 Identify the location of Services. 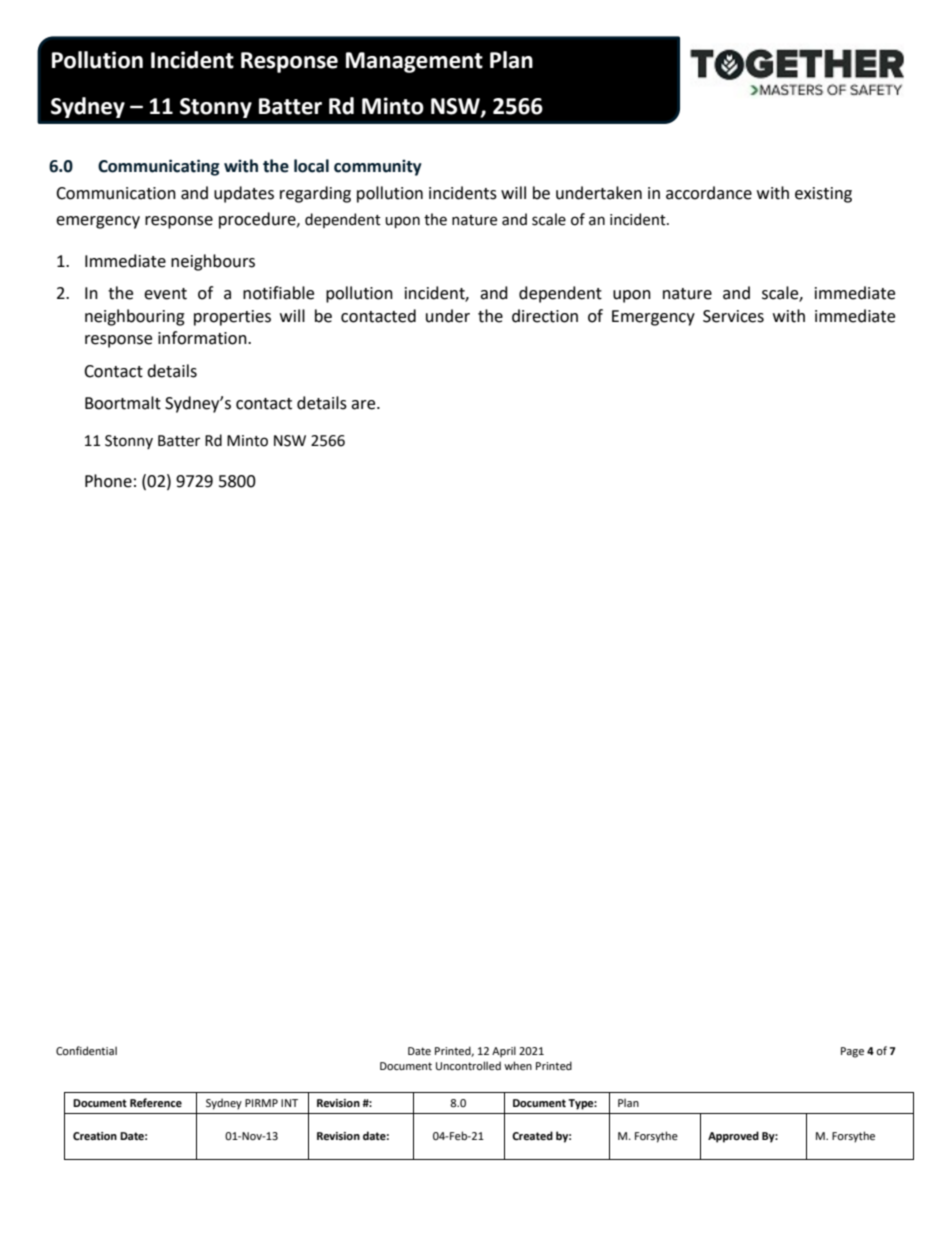
(733, 316).
